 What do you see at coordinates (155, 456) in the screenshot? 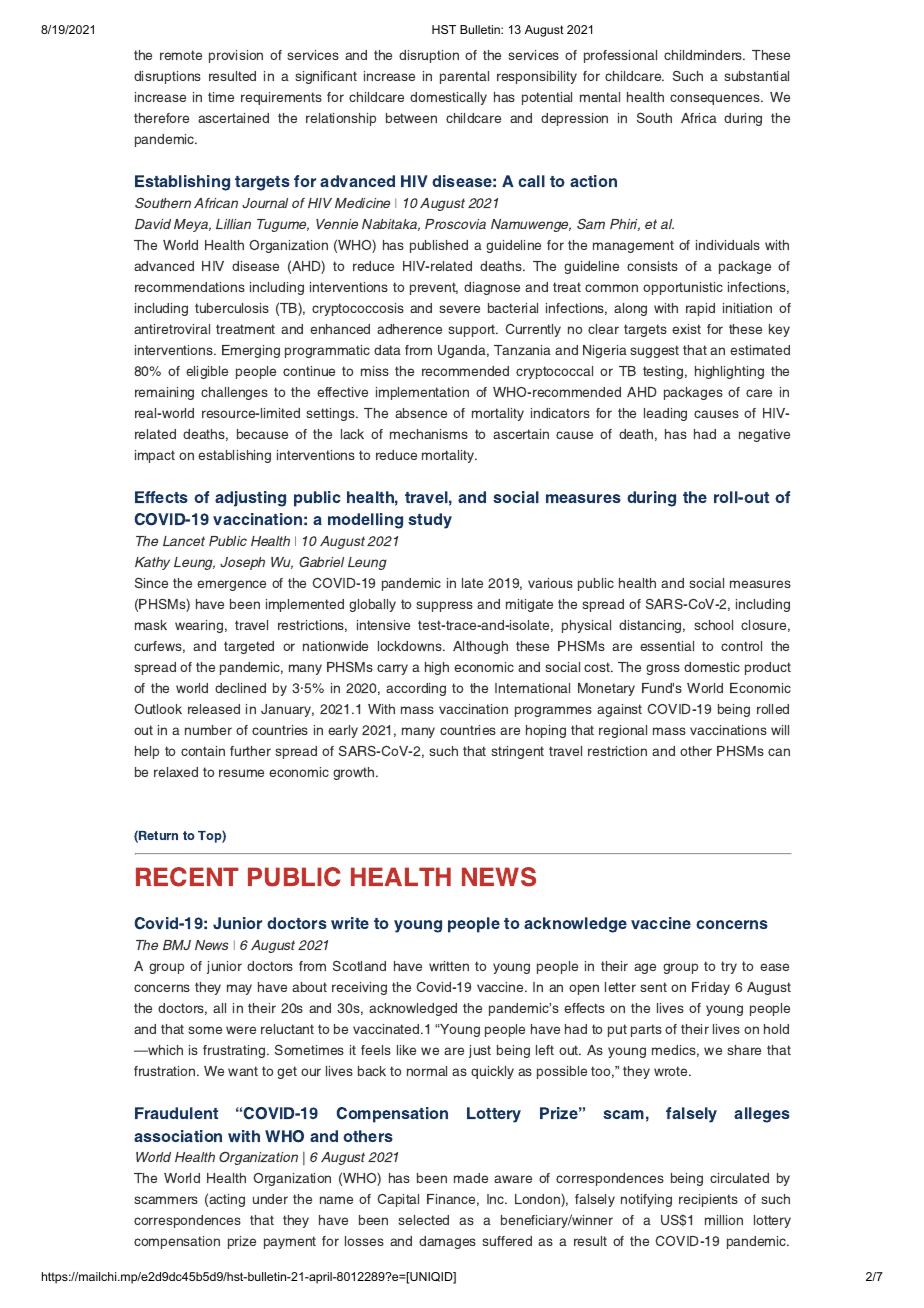
I see `impact` at bounding box center [155, 456].
